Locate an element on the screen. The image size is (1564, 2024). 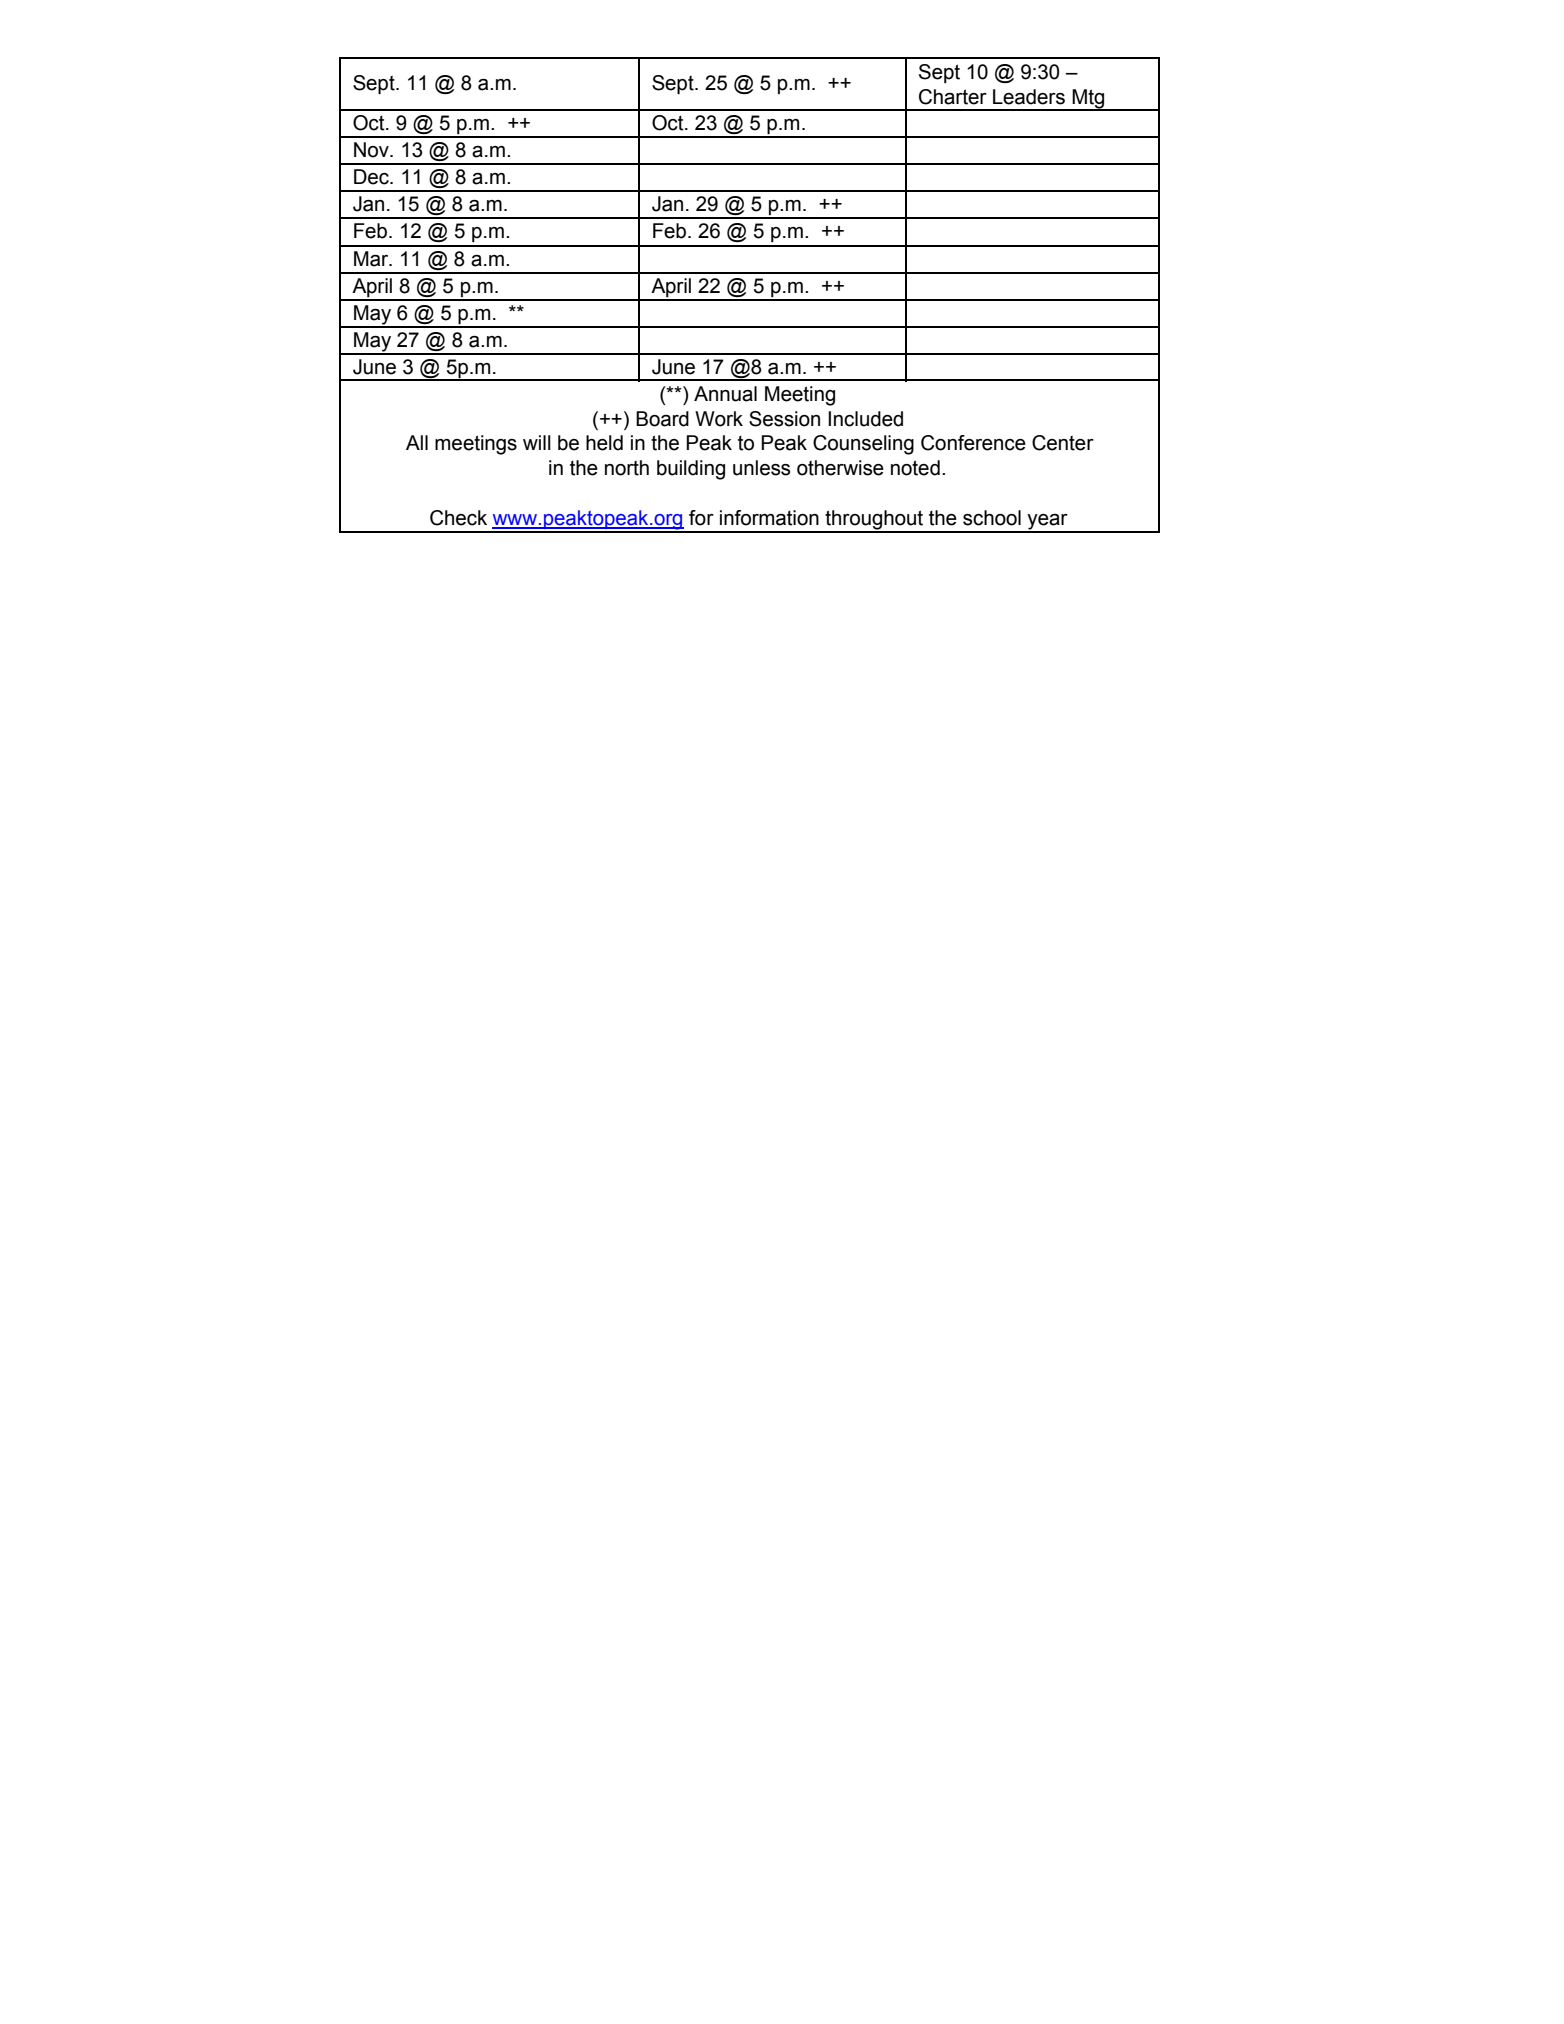
Check is located at coordinates (458, 518).
